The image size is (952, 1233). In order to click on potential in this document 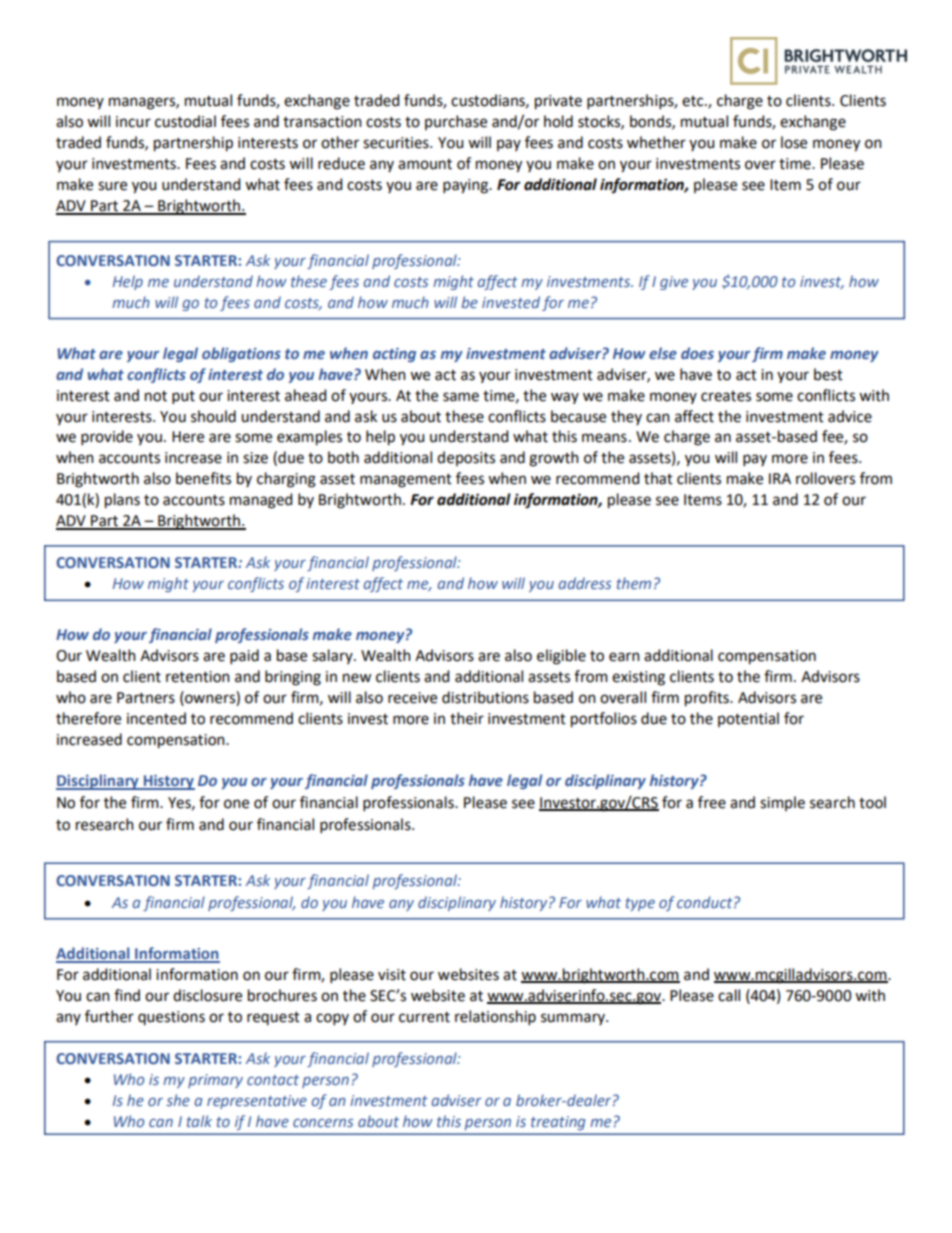, I will do `click(748, 719)`.
